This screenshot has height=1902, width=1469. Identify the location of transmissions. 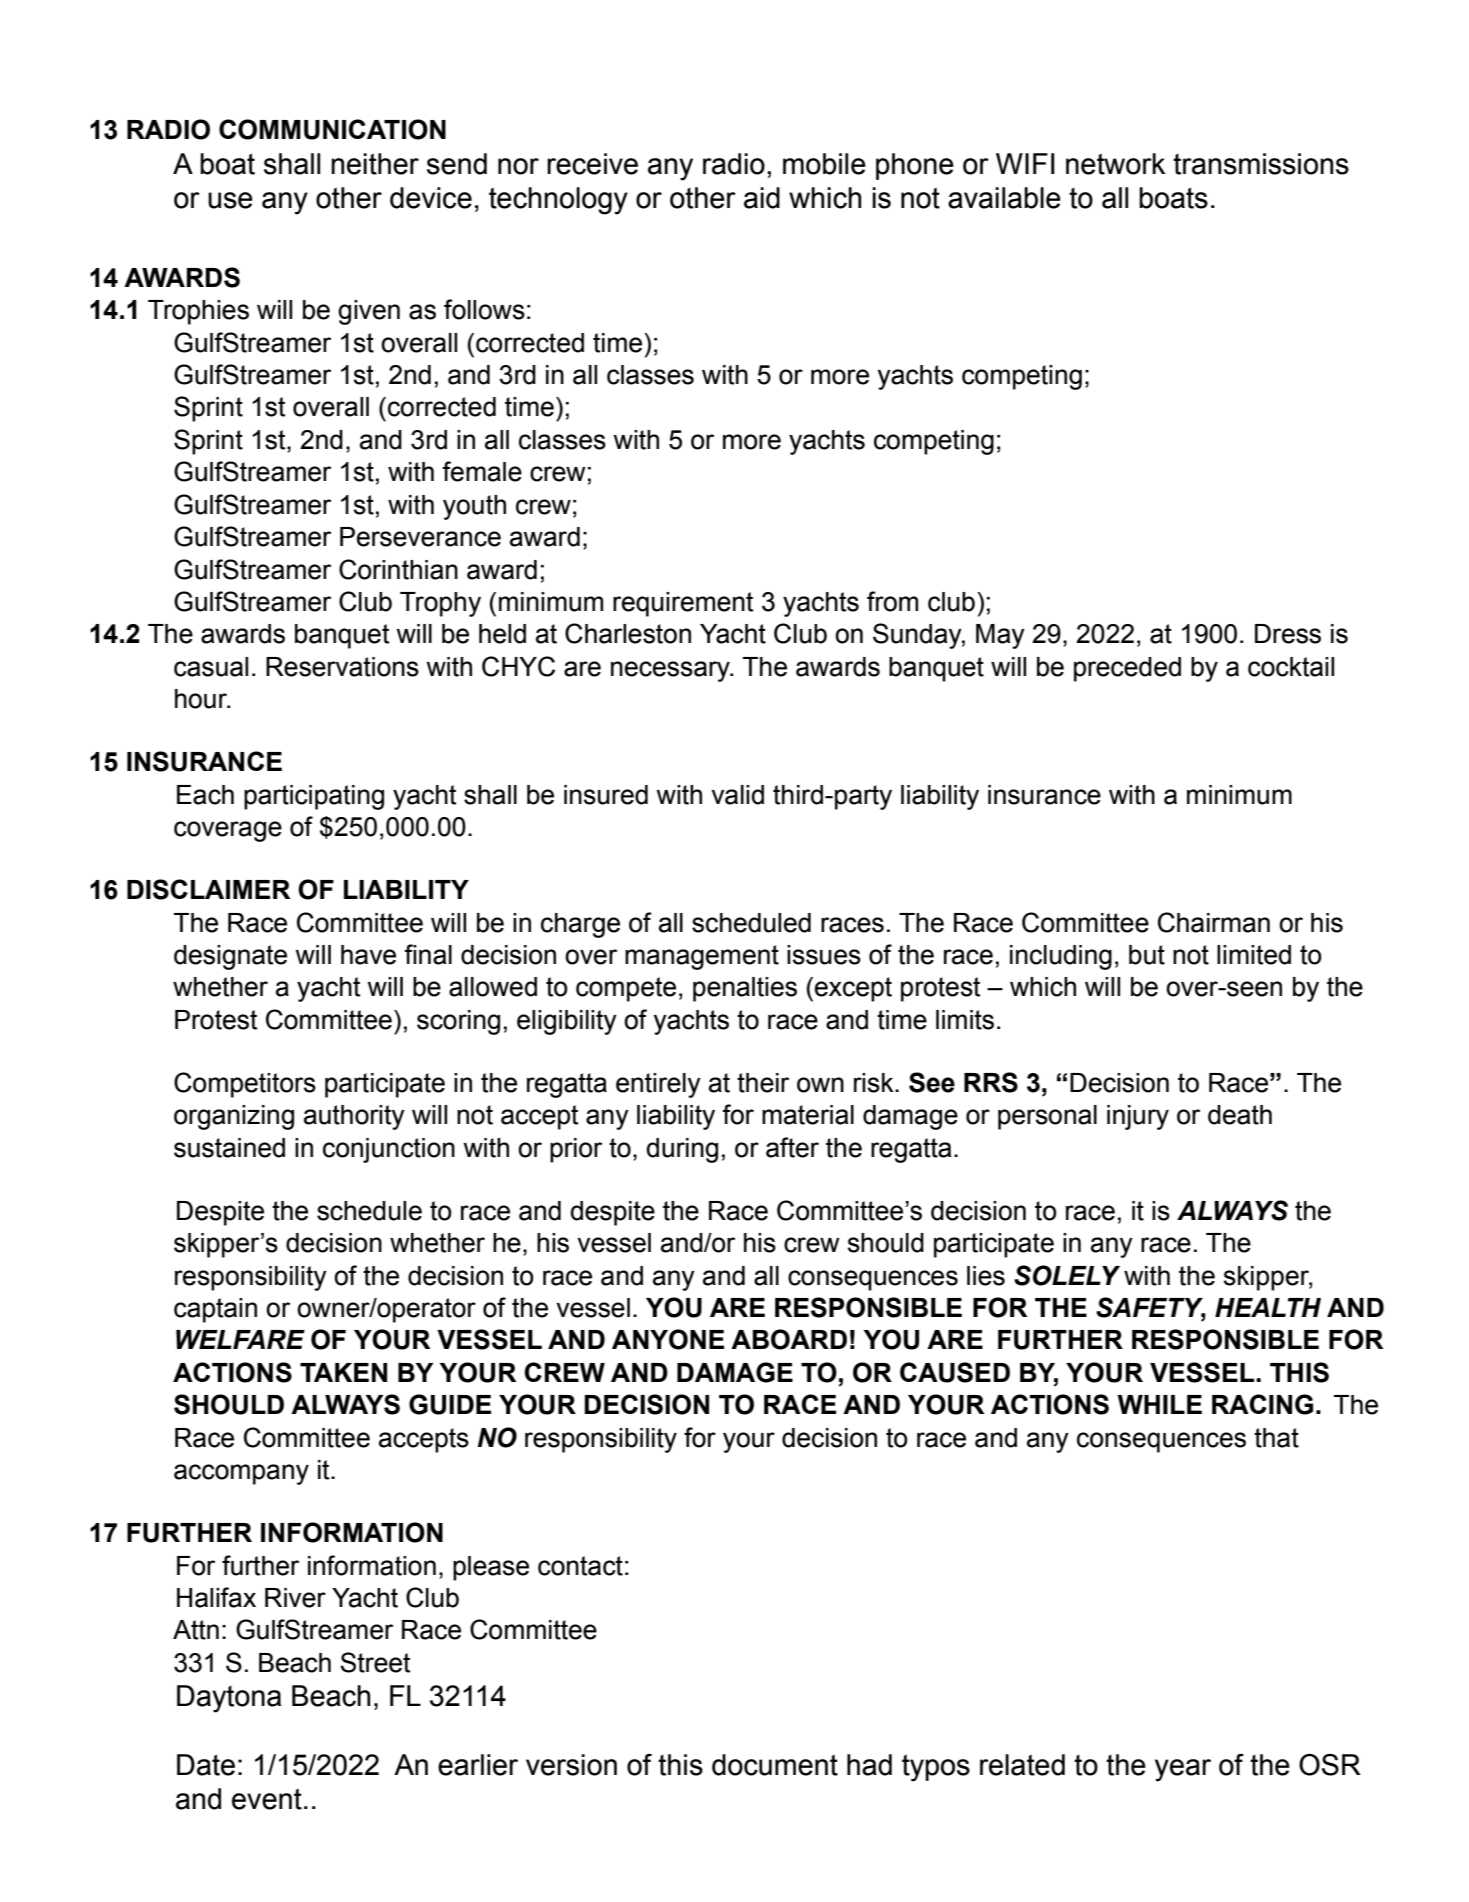
(1261, 164).
